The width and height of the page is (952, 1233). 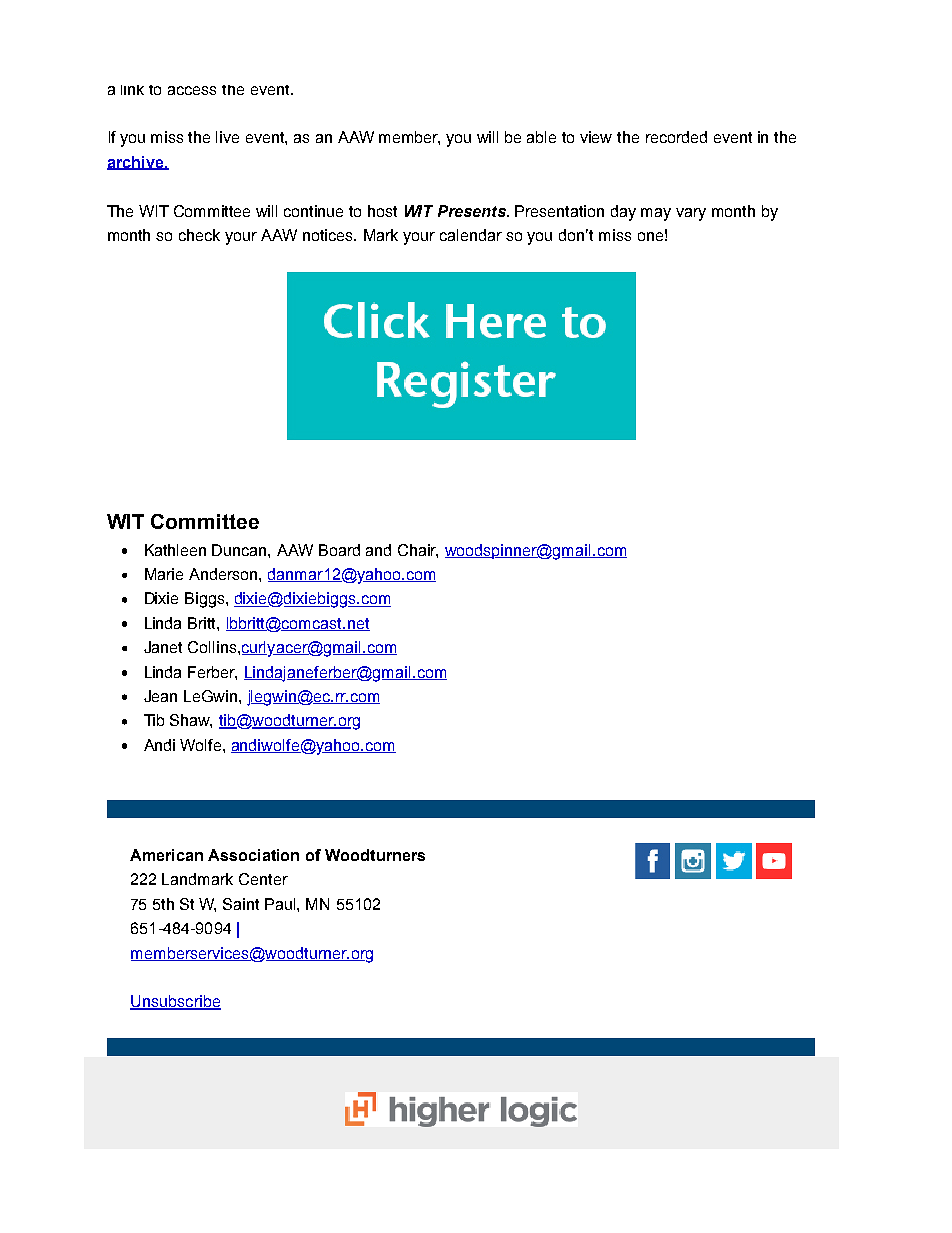 I want to click on Center, so click(x=263, y=879).
